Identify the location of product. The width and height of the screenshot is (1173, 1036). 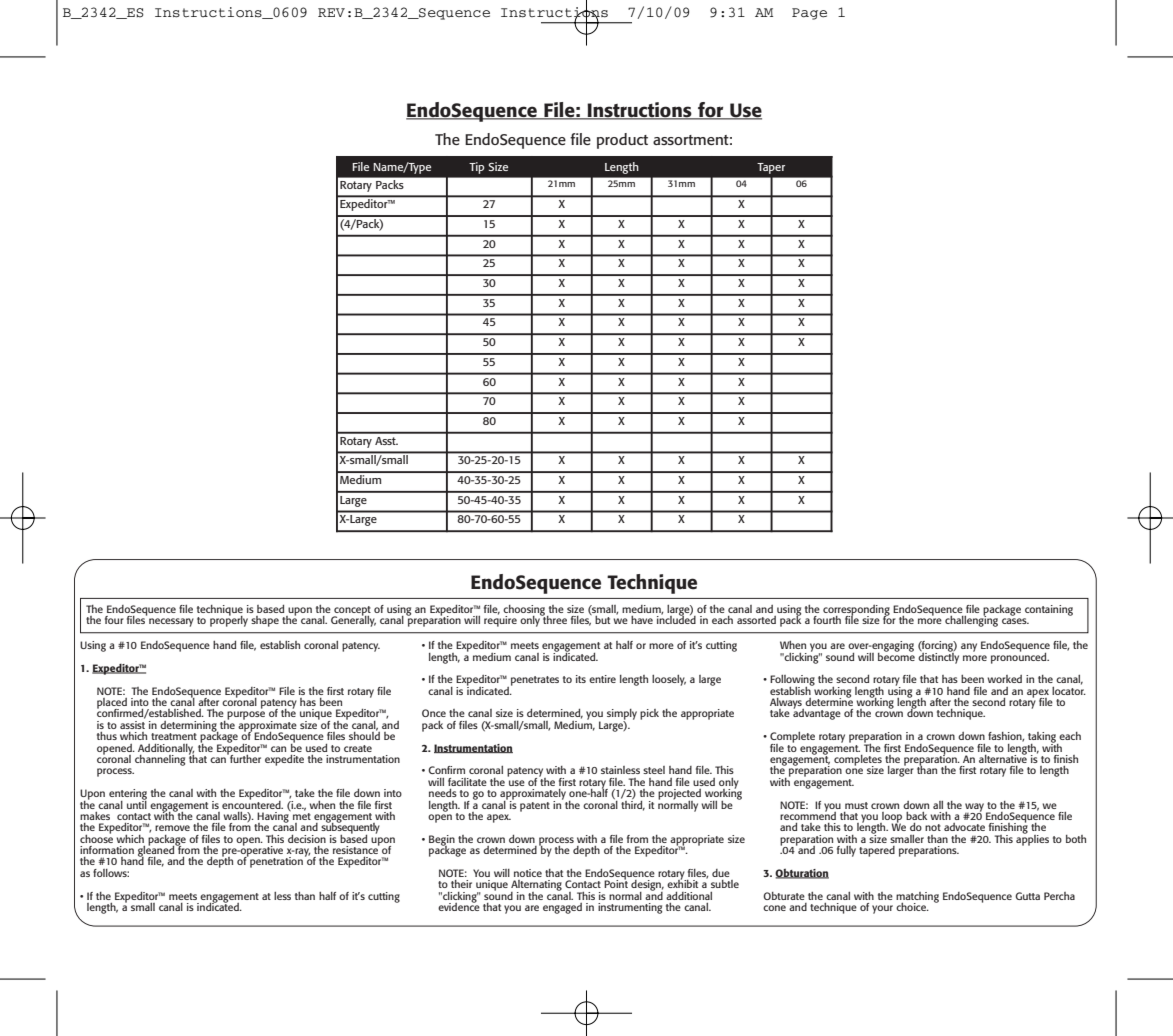
(622, 141).
